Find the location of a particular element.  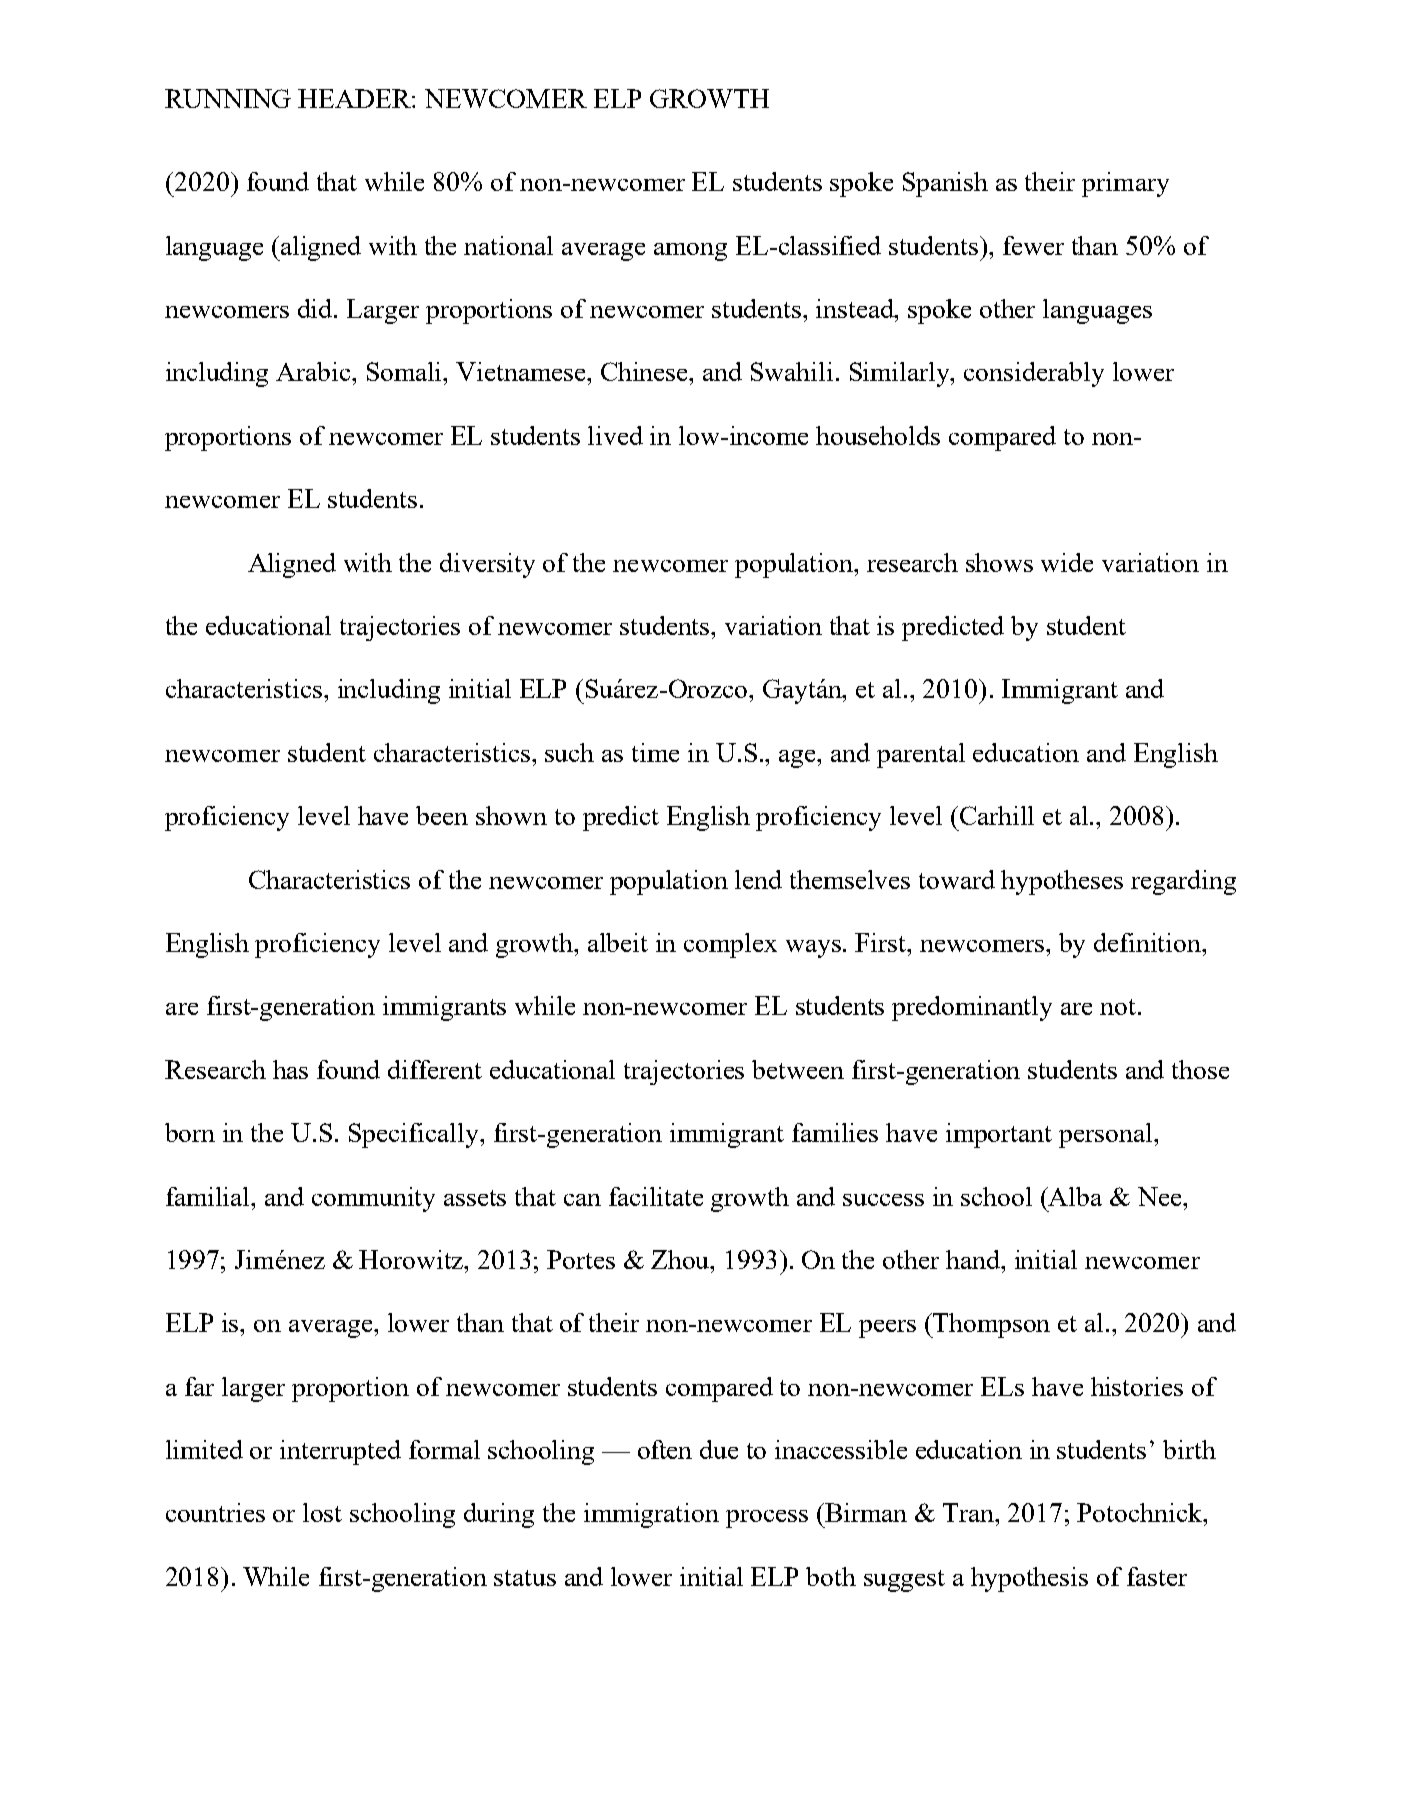

facilitate is located at coordinates (656, 1196).
